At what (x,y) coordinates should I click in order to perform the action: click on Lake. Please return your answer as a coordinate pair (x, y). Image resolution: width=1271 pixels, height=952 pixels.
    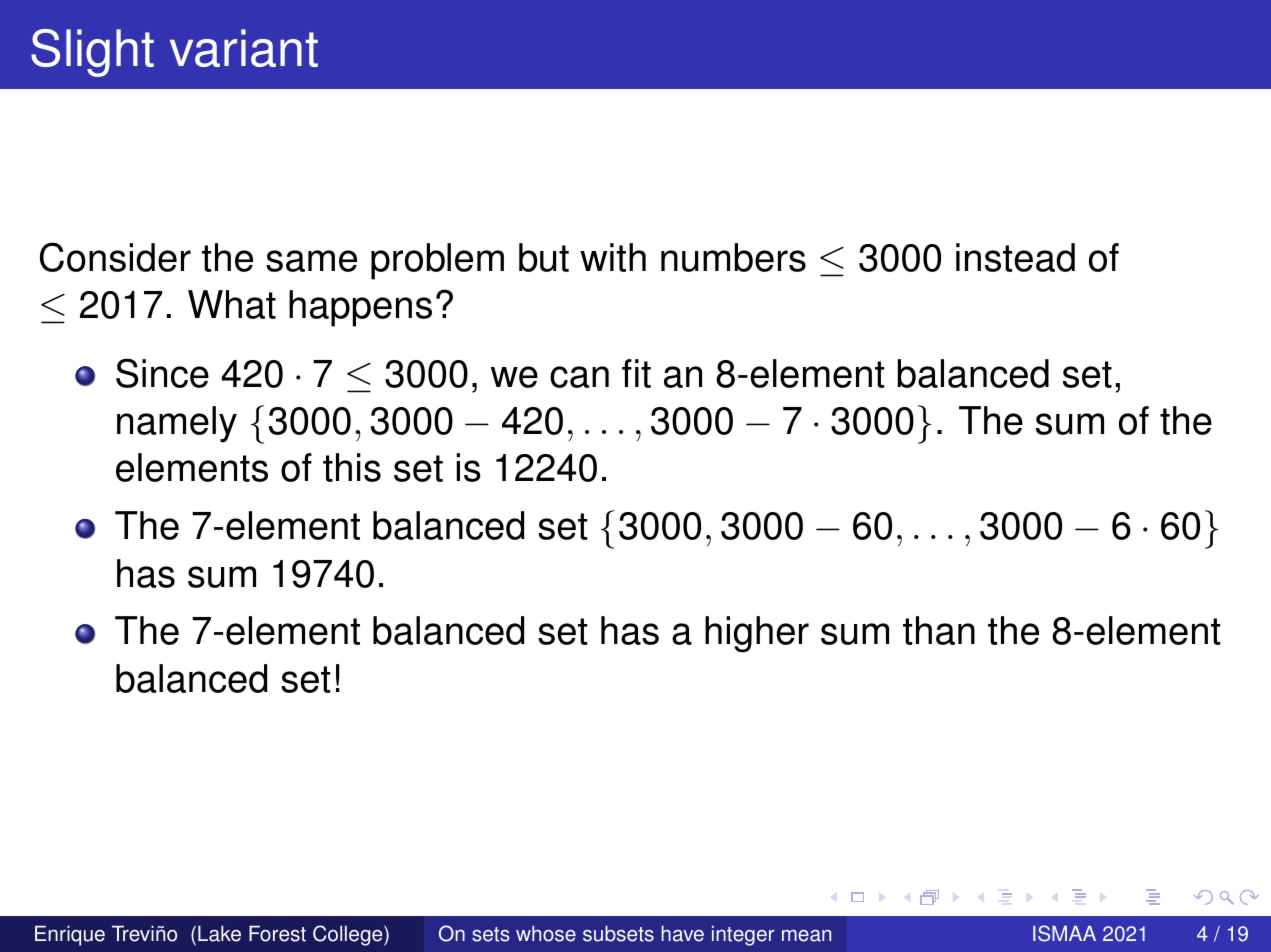
    Looking at the image, I should click on (219, 933).
